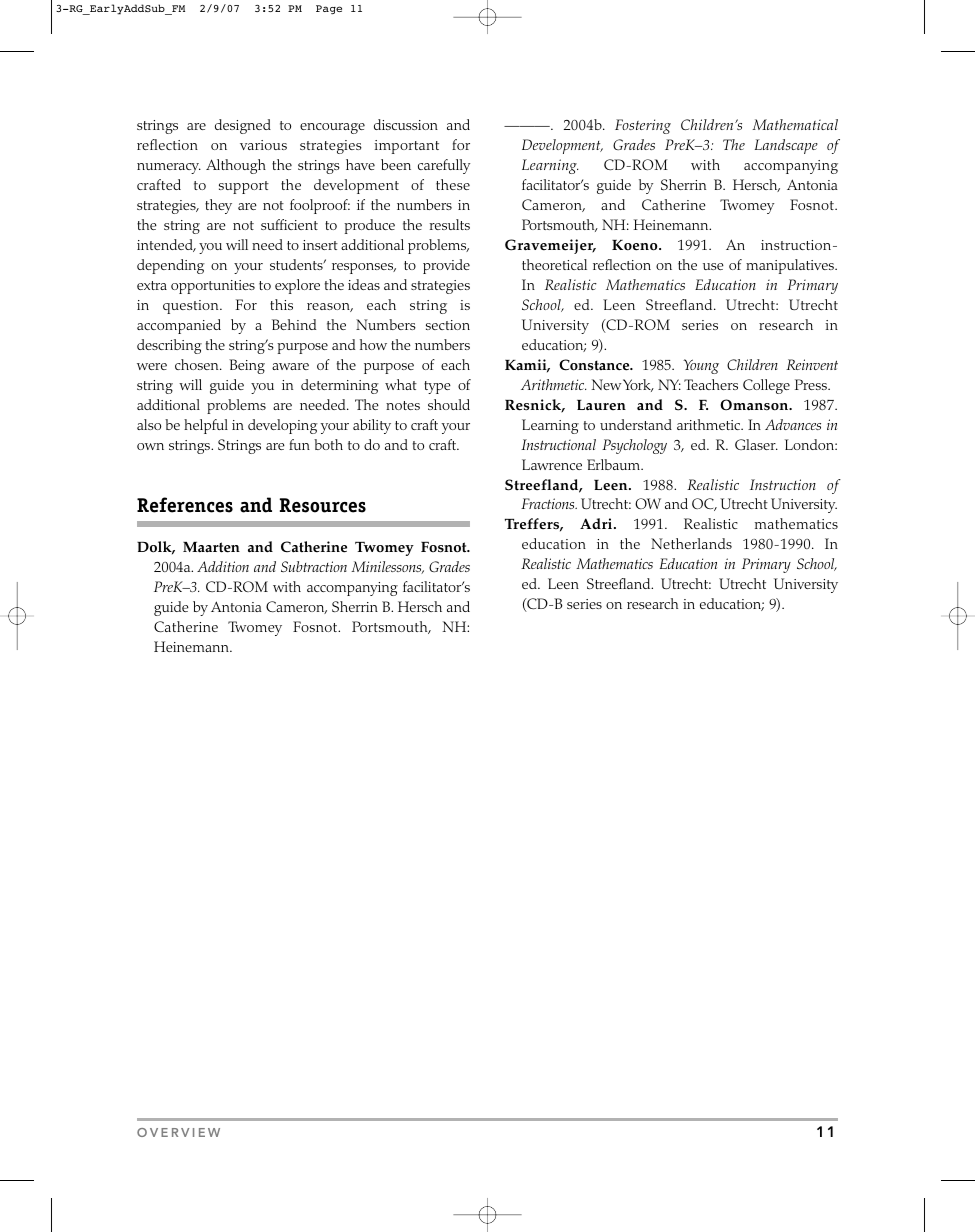 The width and height of the document is (975, 1232). I want to click on designed, so click(243, 126).
